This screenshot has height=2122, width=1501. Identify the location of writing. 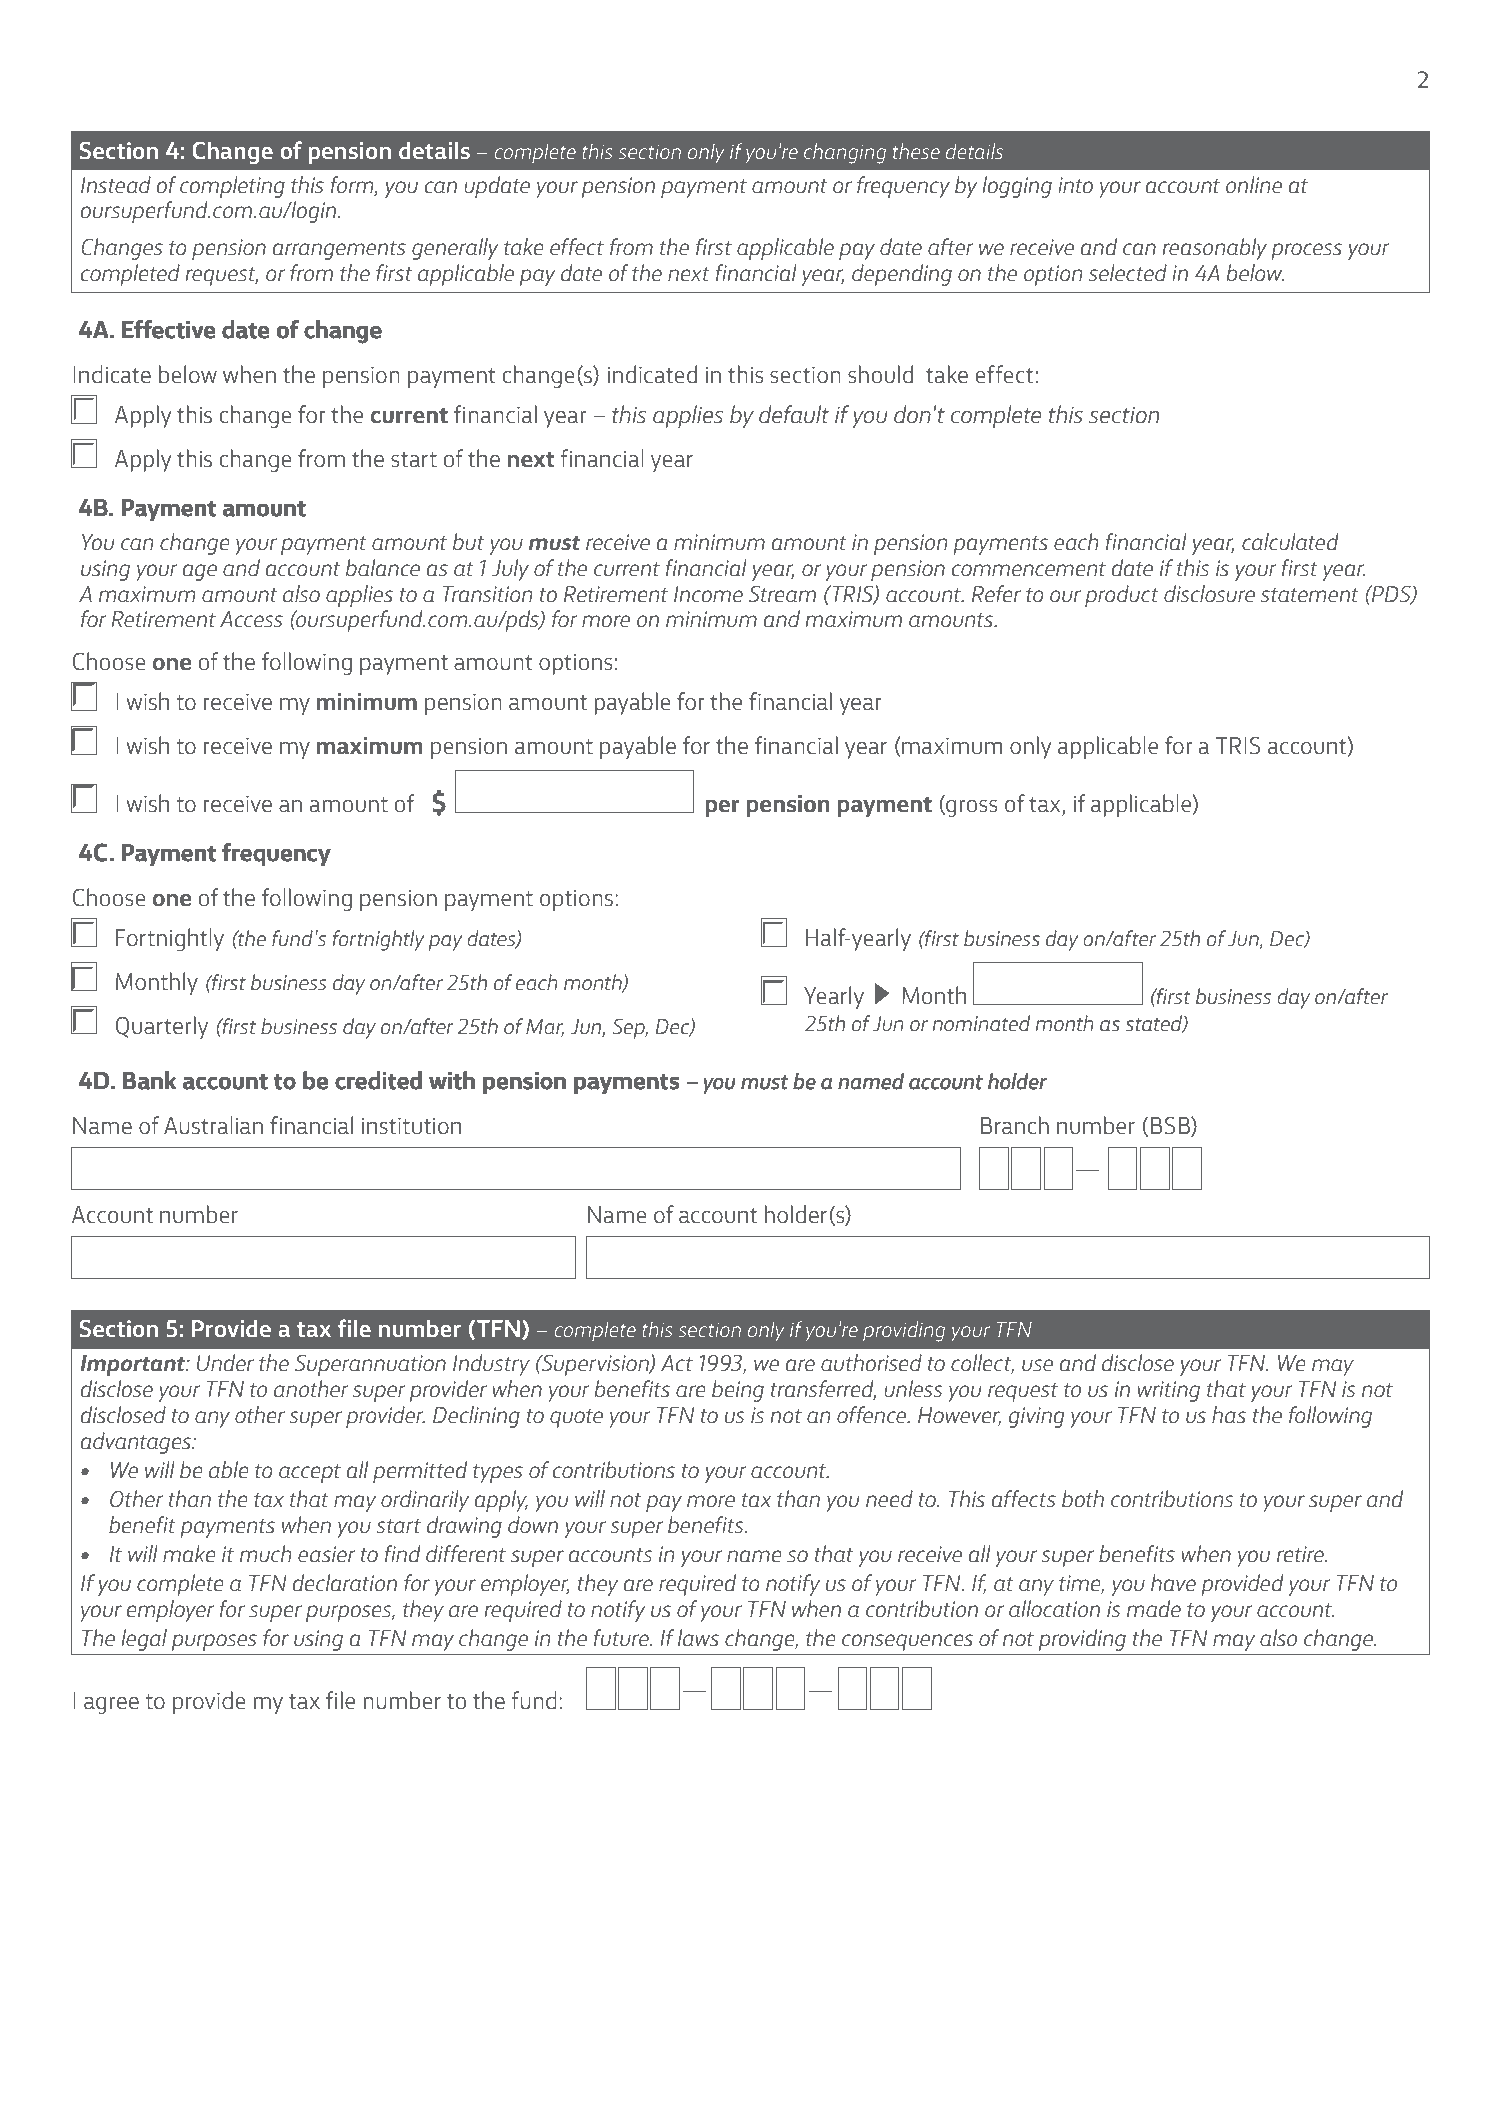
(1168, 1391).
